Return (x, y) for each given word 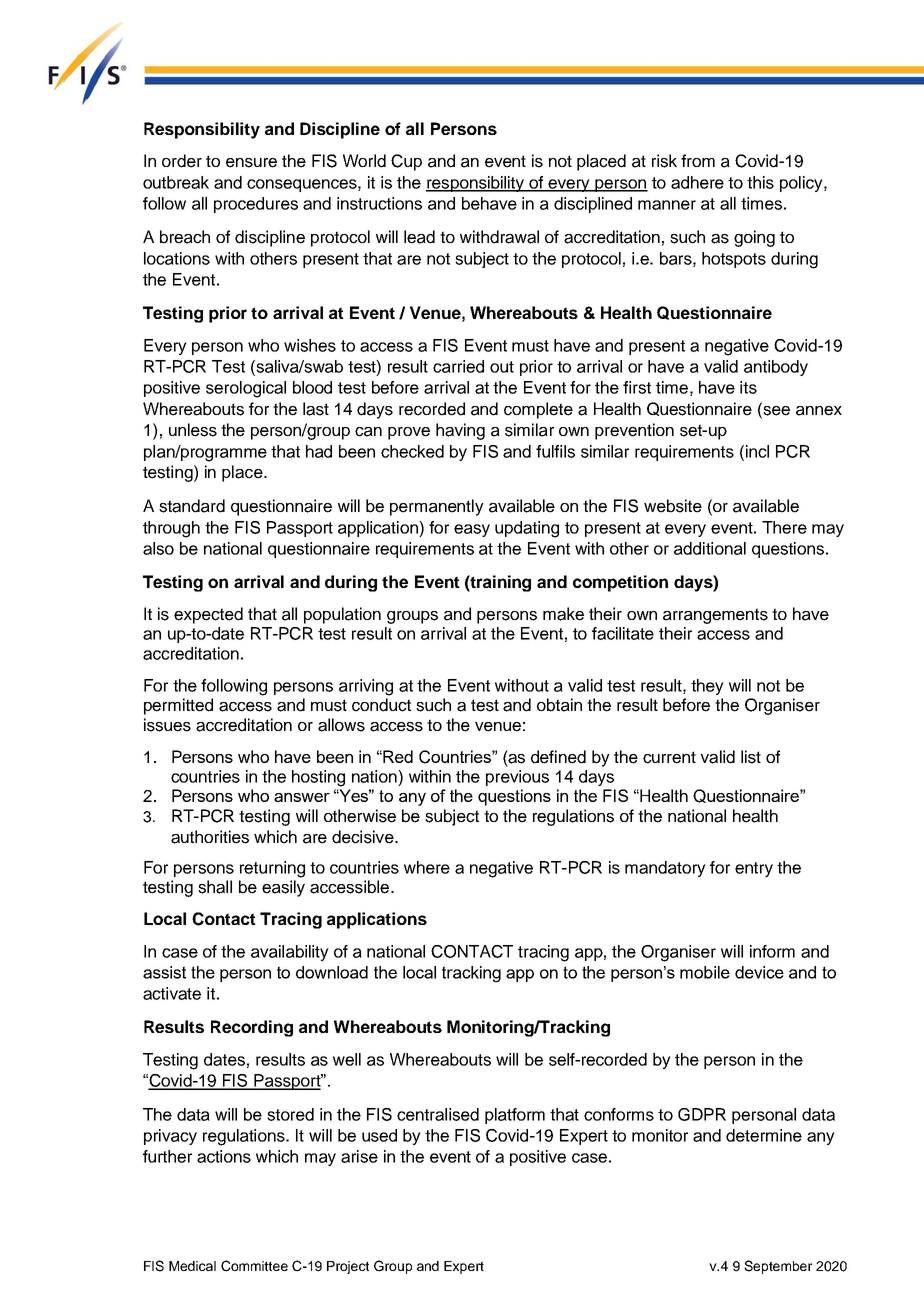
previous (517, 778)
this (760, 182)
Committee (254, 1266)
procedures (256, 205)
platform (515, 1116)
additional (710, 548)
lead (419, 237)
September (778, 1267)
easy (472, 530)
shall (215, 887)
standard (192, 506)
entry (754, 869)
